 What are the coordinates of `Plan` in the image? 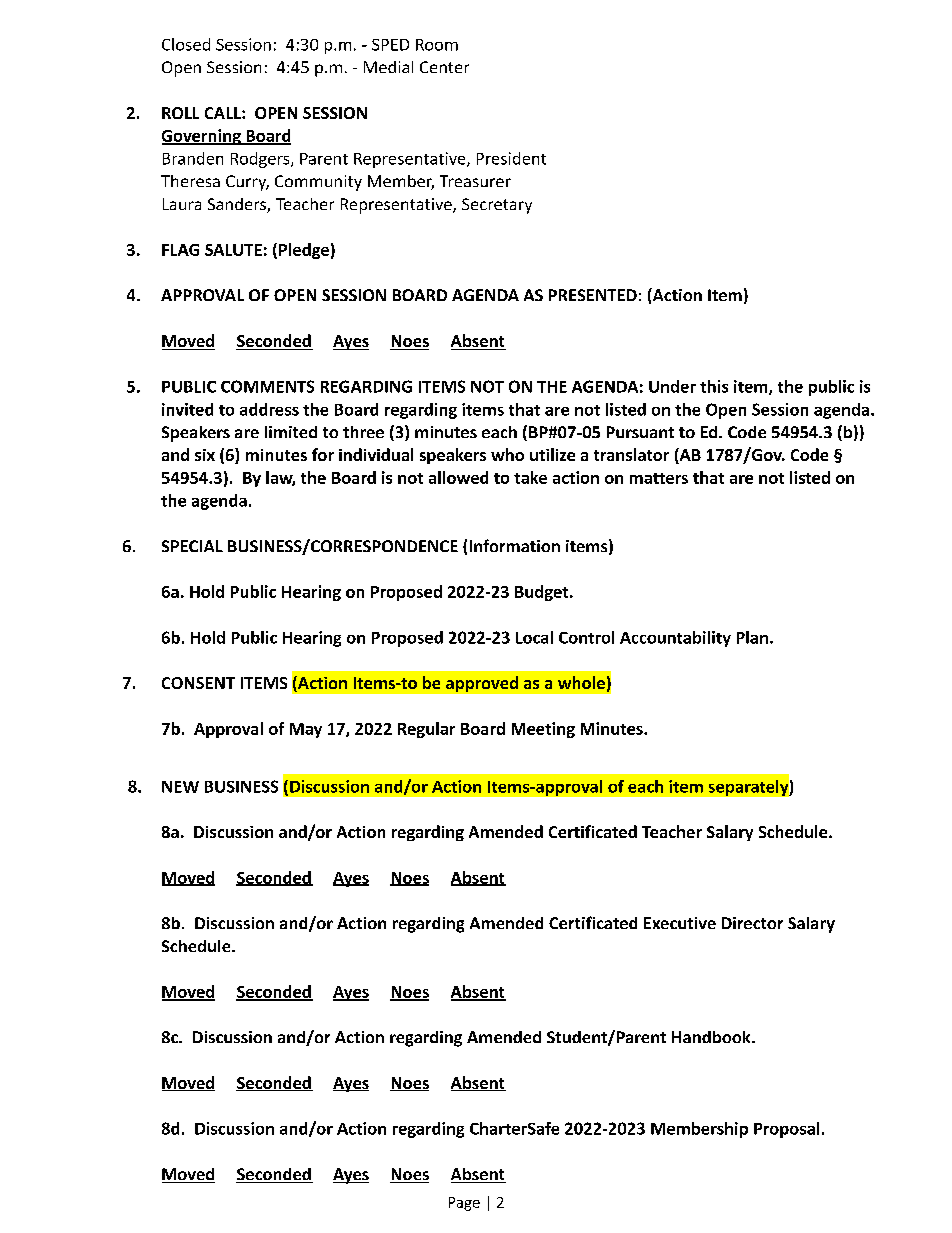 It's located at (752, 637).
